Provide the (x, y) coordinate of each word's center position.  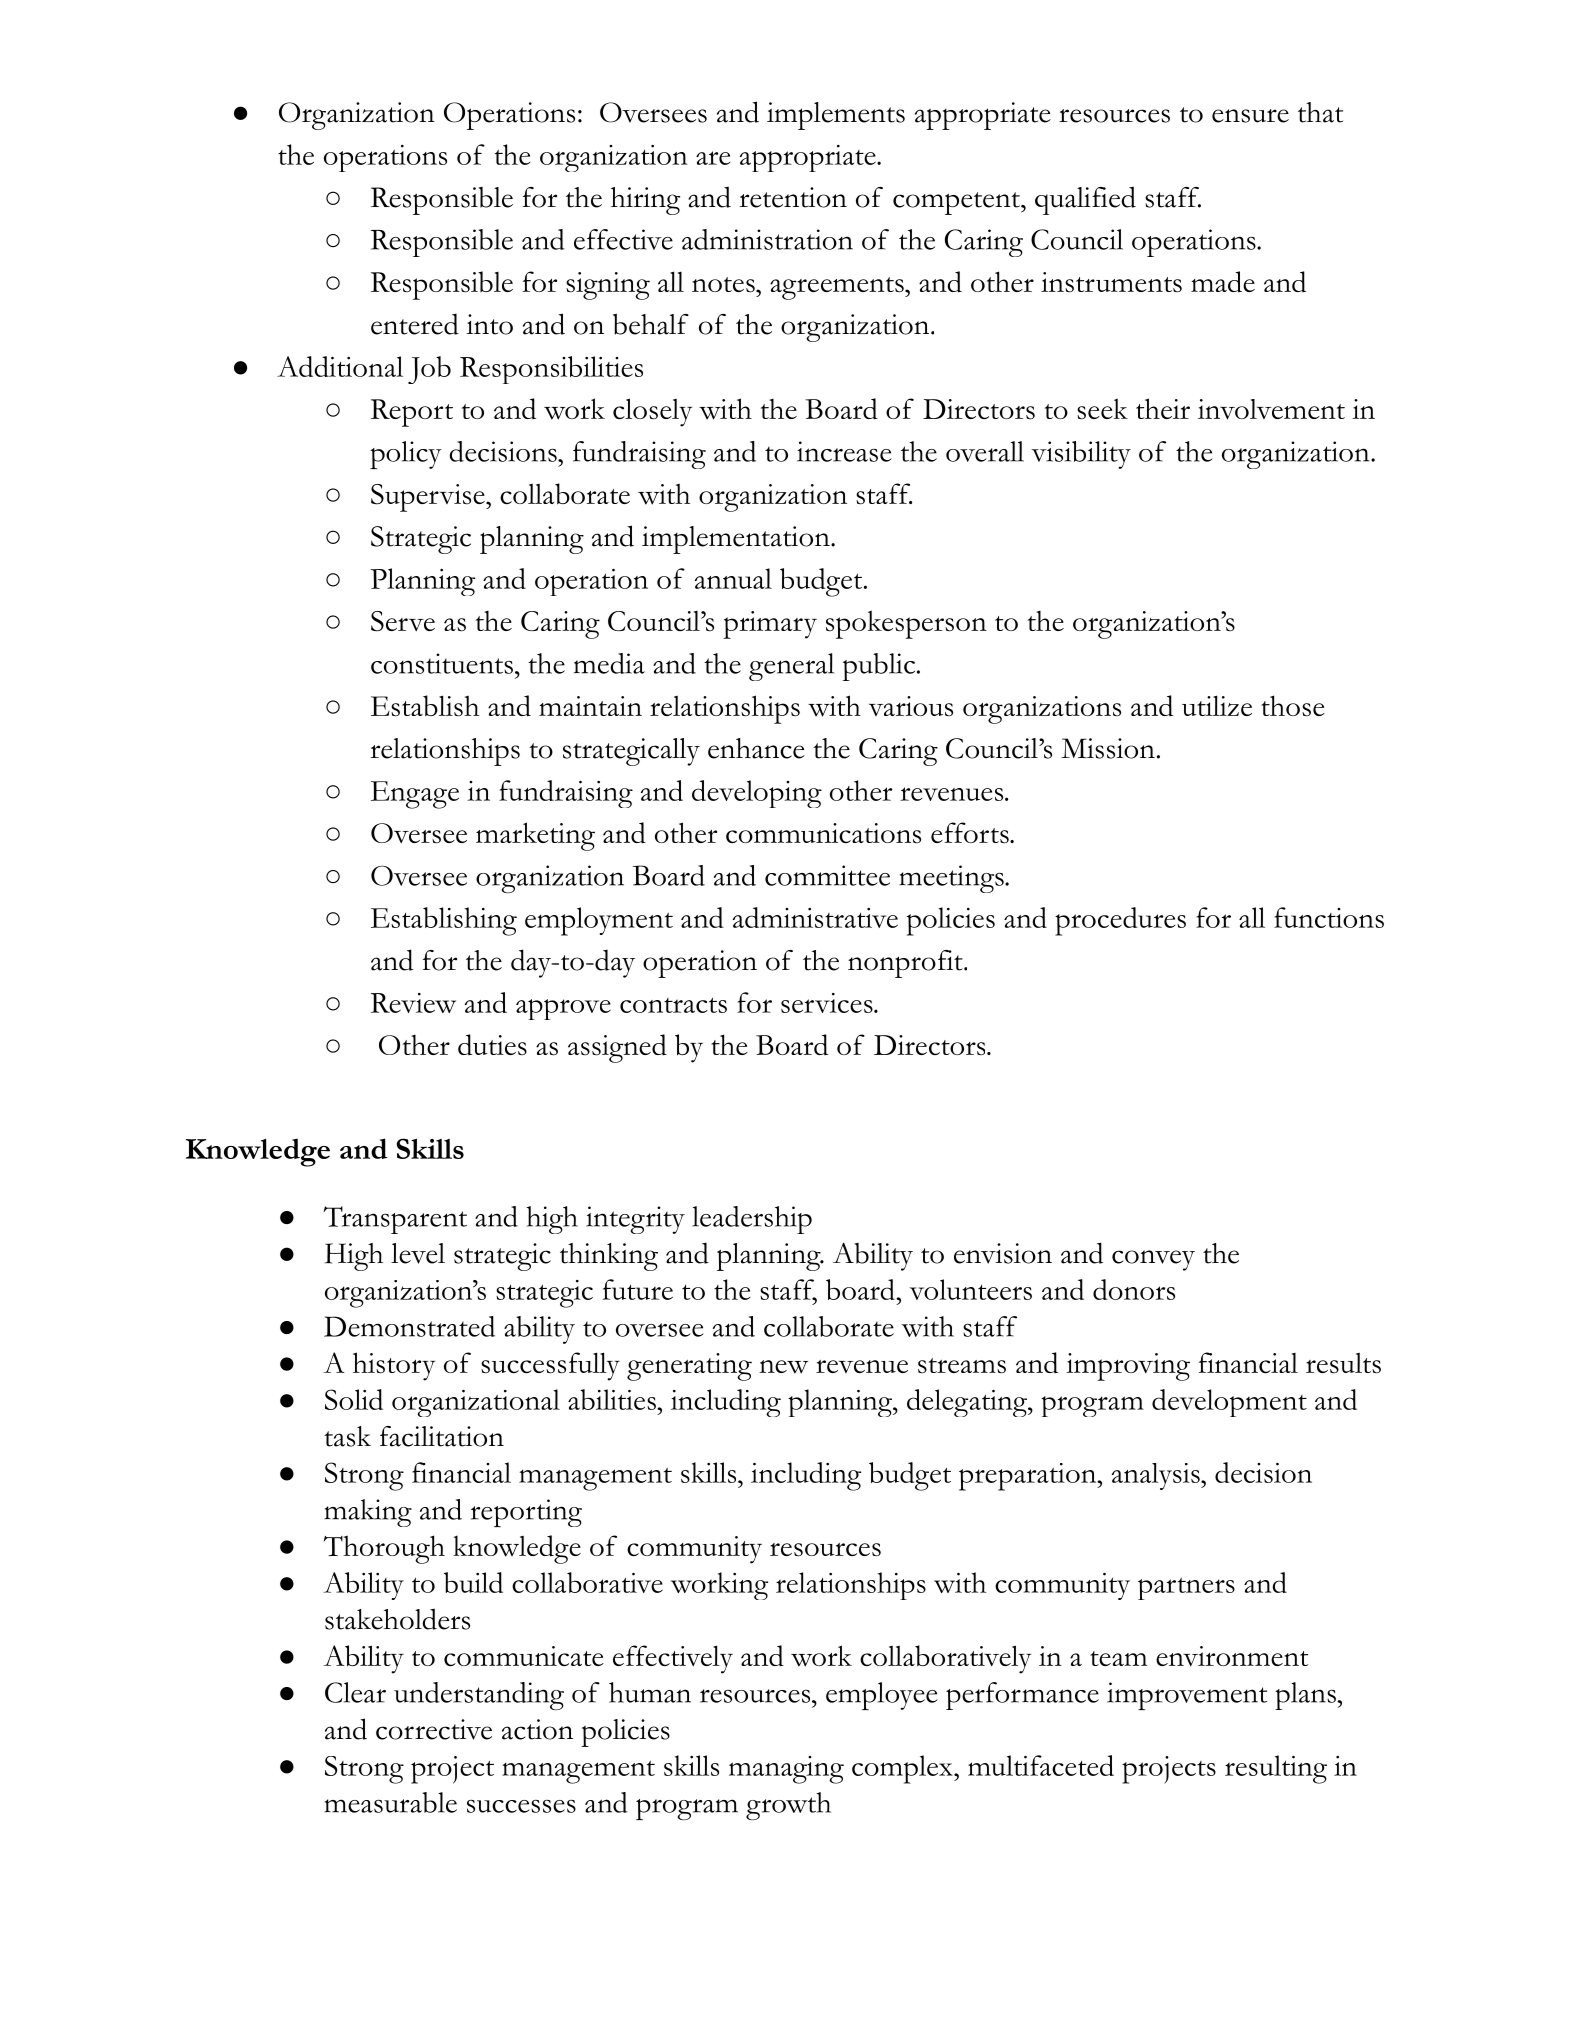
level (418, 1253)
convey (1153, 1260)
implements (836, 116)
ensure (1250, 116)
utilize (1217, 705)
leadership (752, 1220)
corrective (434, 1729)
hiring (645, 201)
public (879, 667)
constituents (442, 663)
